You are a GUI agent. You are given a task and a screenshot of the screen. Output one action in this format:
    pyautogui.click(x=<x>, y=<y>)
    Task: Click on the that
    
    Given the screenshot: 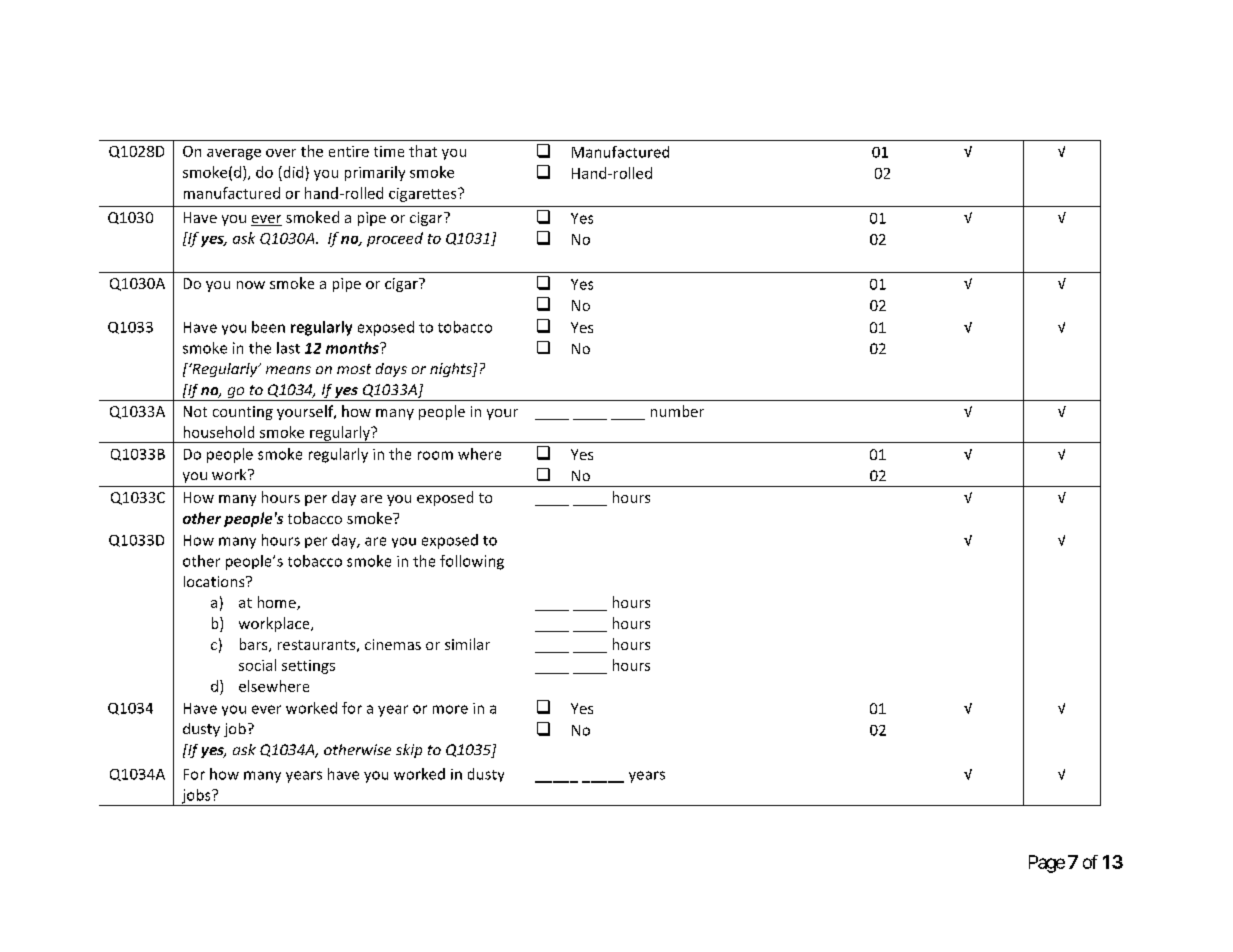 What is the action you would take?
    pyautogui.click(x=423, y=151)
